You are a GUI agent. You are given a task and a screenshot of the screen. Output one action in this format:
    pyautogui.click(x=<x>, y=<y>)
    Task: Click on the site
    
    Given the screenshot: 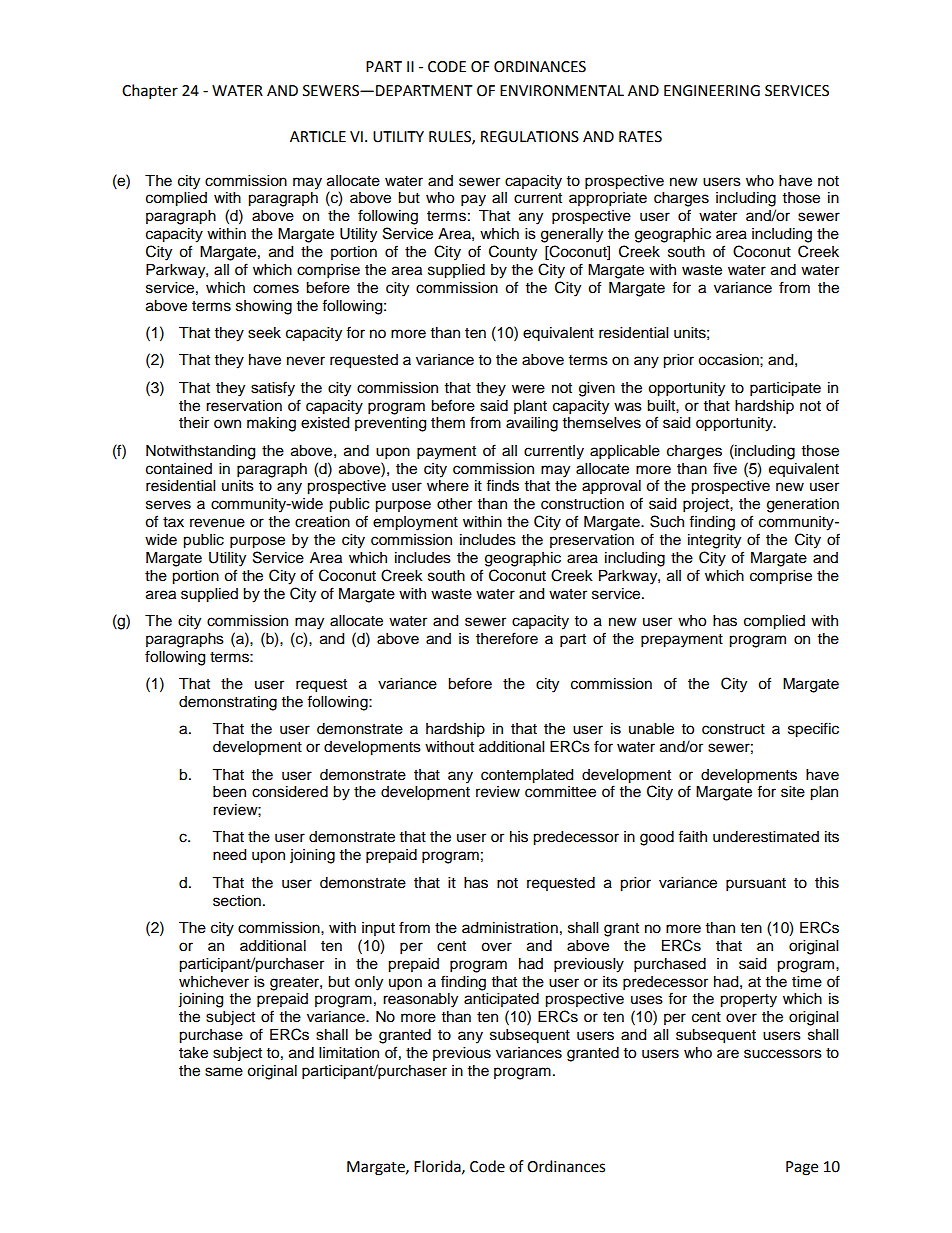 What is the action you would take?
    pyautogui.click(x=793, y=792)
